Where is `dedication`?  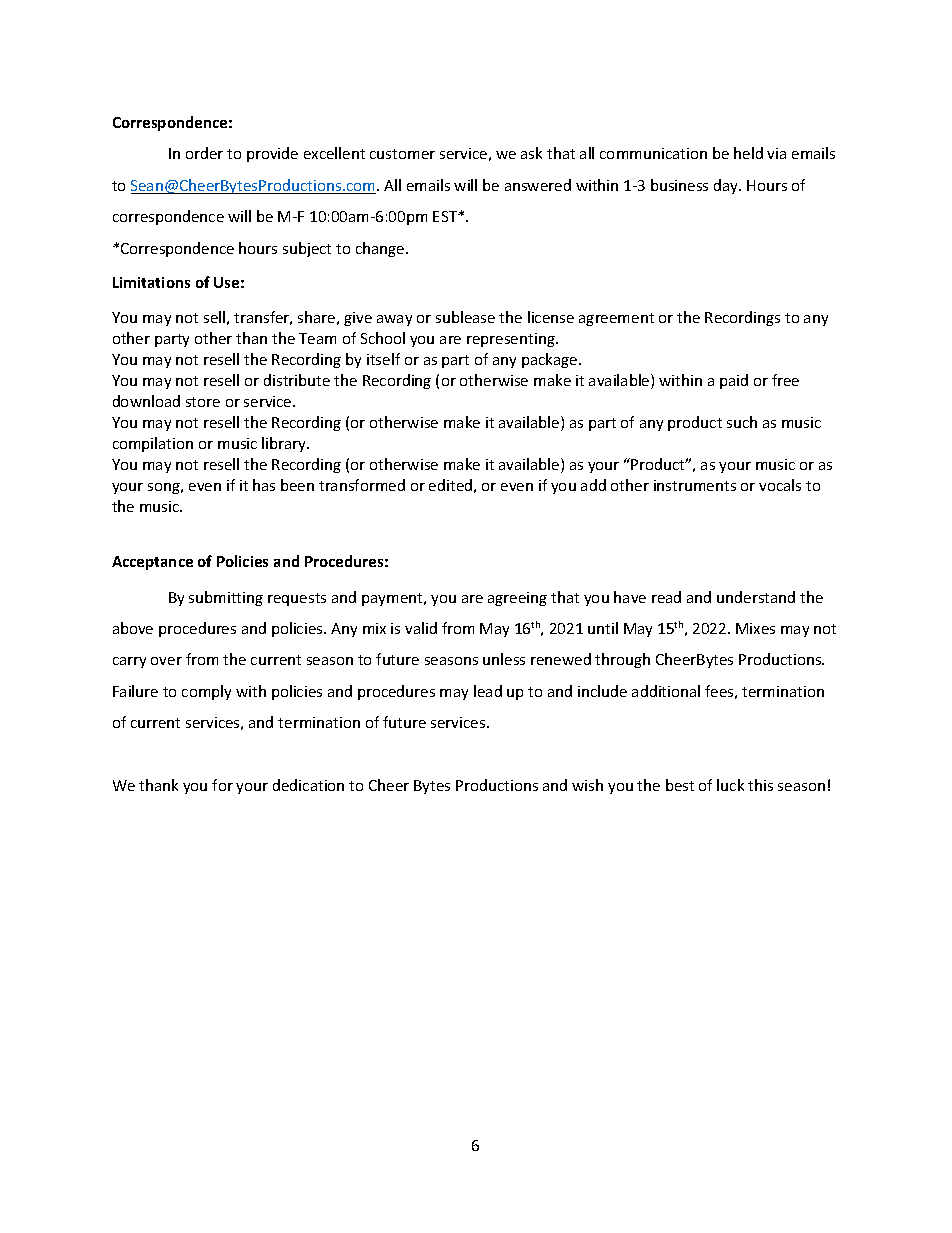
dedication is located at coordinates (308, 785).
